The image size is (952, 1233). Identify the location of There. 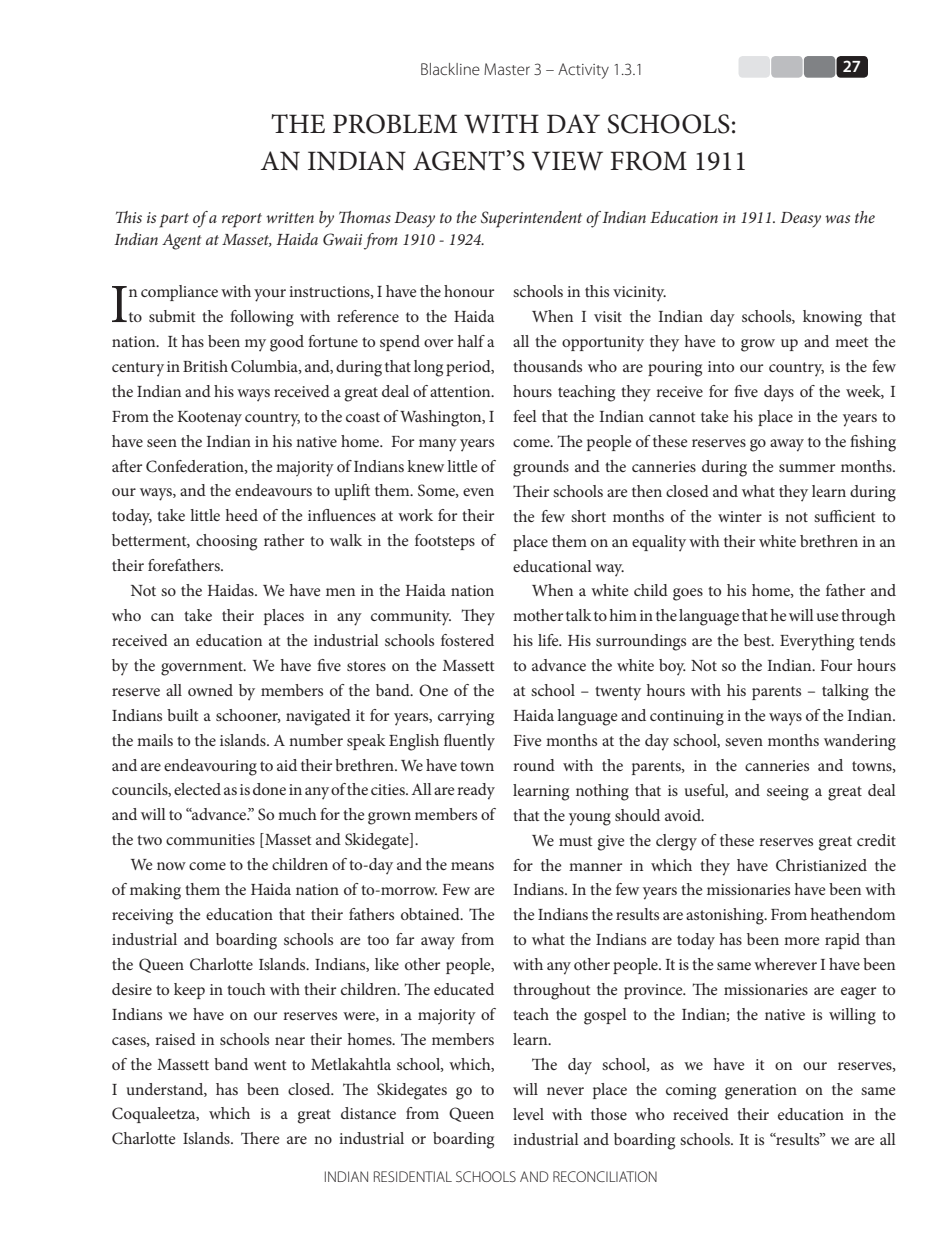
(260, 1138).
